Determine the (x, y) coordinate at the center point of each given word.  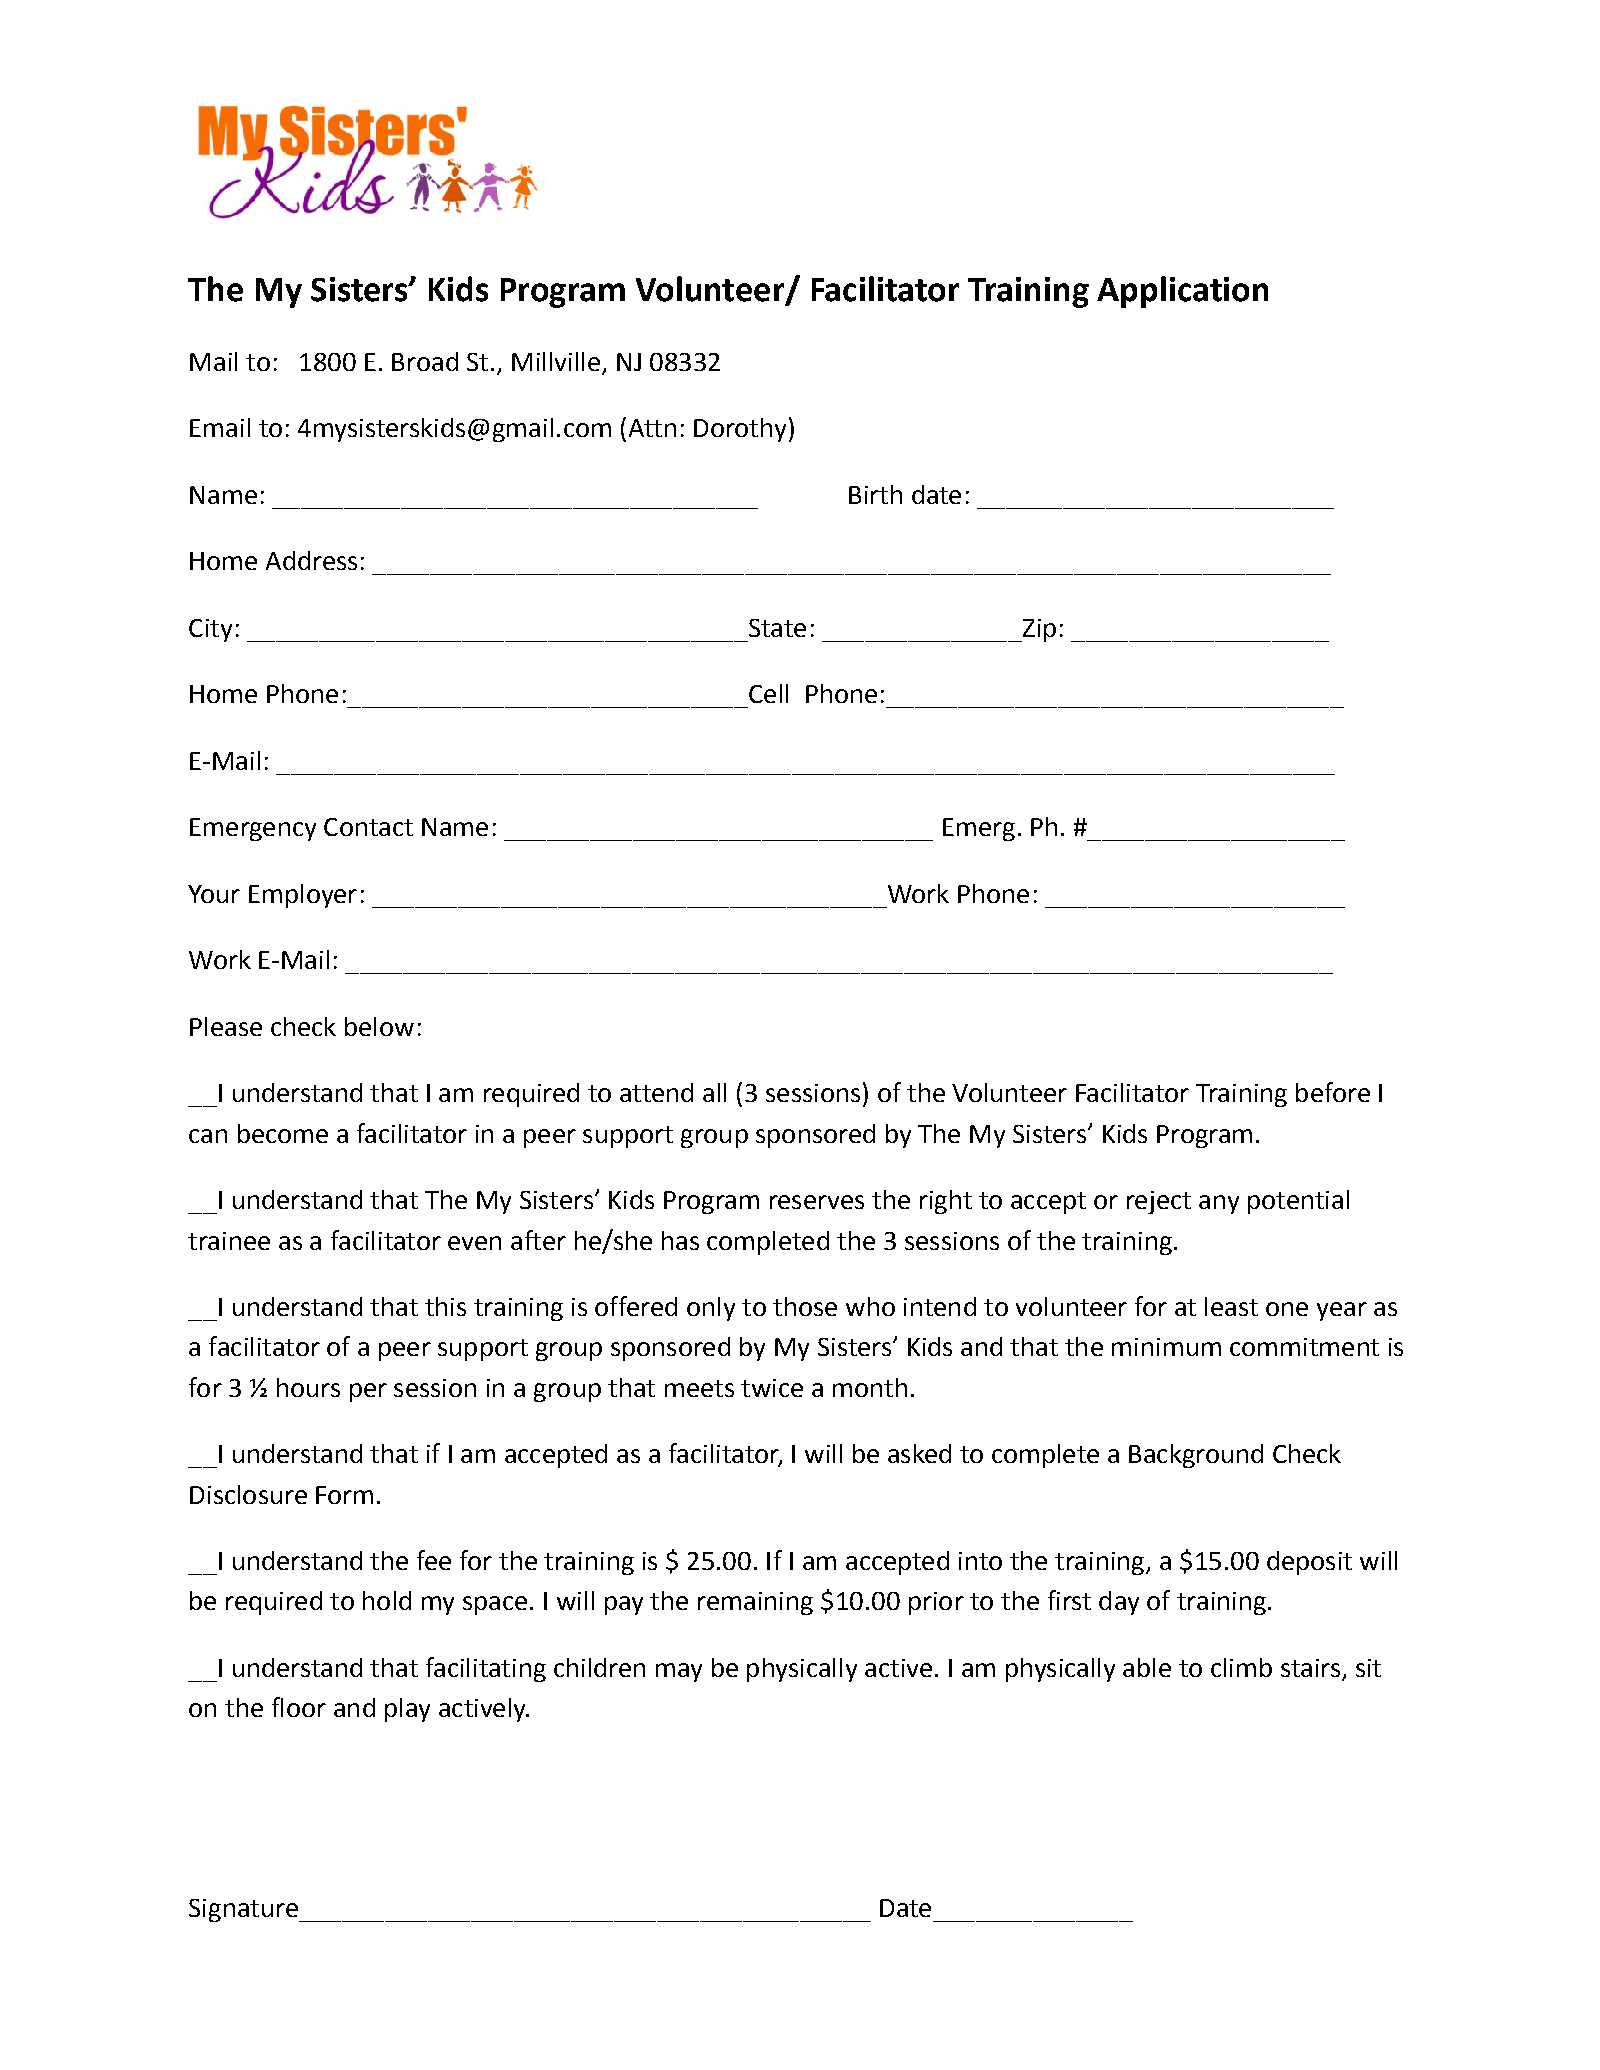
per (368, 1392)
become (283, 1133)
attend (656, 1092)
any (1219, 1204)
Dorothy (740, 430)
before (1333, 1092)
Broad (425, 361)
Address (311, 560)
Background (1196, 1456)
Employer (303, 896)
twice (772, 1388)
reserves (817, 1202)
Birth (875, 494)
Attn (652, 428)
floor (299, 1707)
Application (1182, 292)
